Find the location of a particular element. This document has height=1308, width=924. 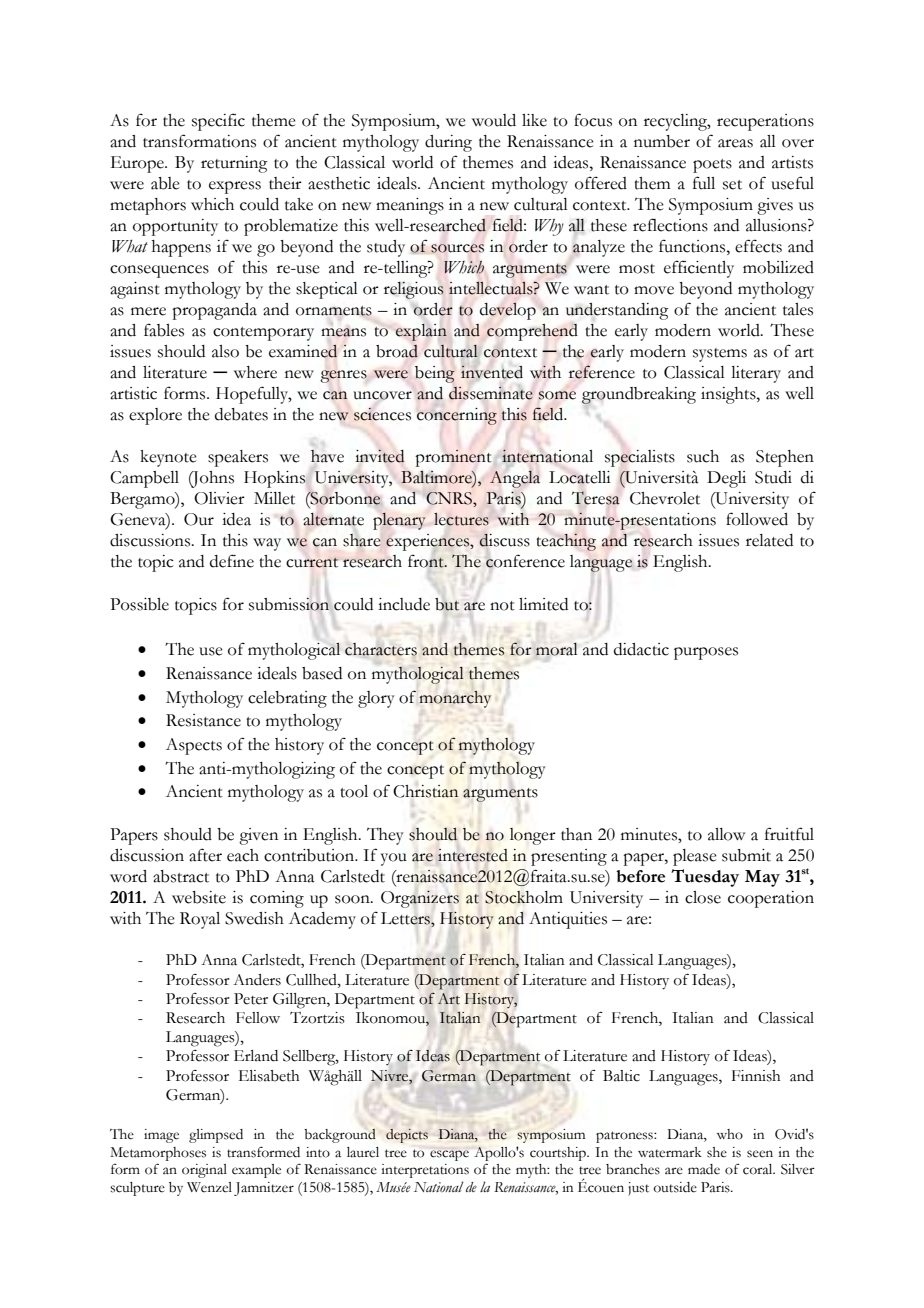

poets is located at coordinates (712, 166).
